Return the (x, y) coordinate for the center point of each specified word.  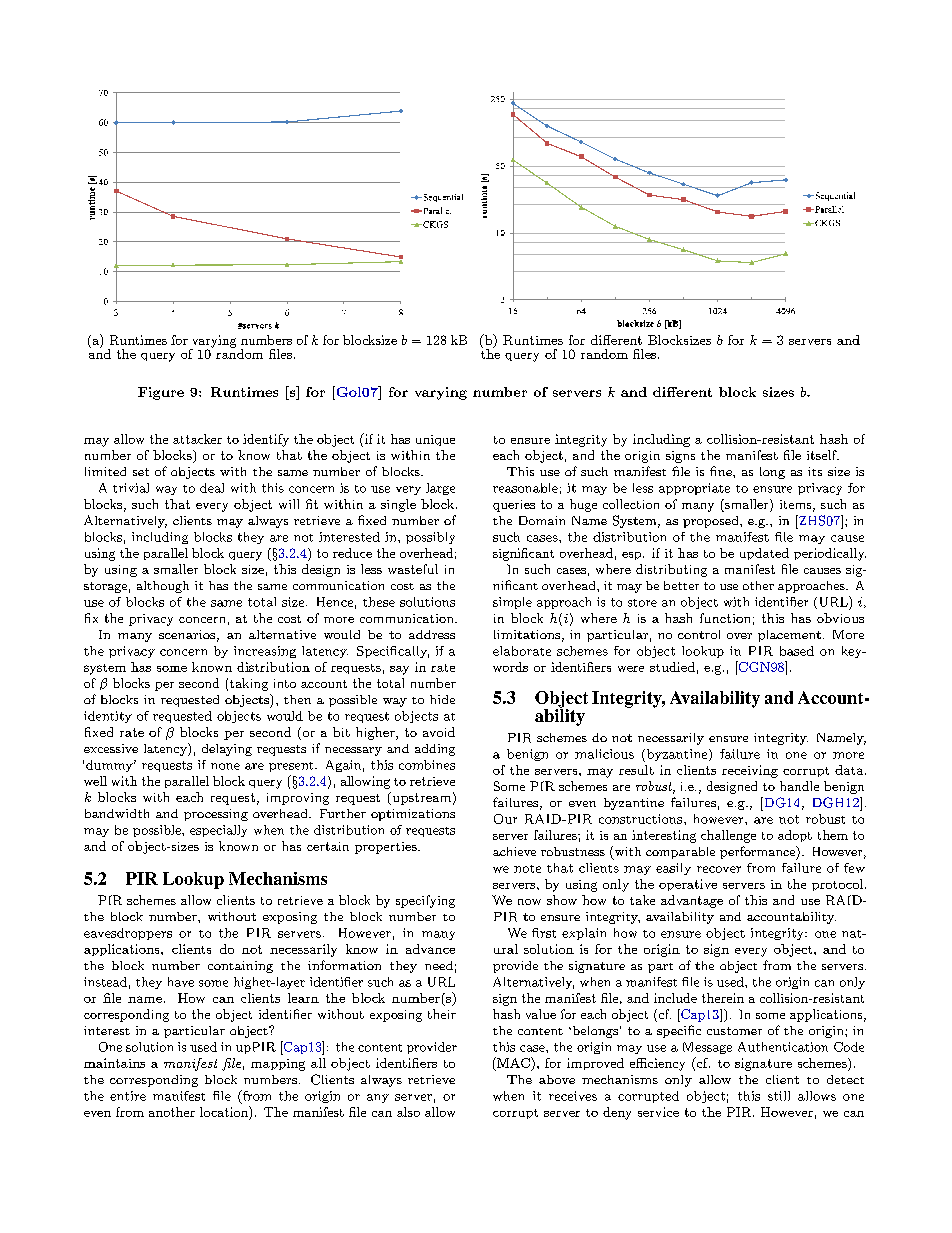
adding (435, 750)
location (225, 1111)
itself (823, 455)
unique (435, 440)
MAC (513, 1064)
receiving (750, 771)
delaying (227, 750)
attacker (197, 439)
